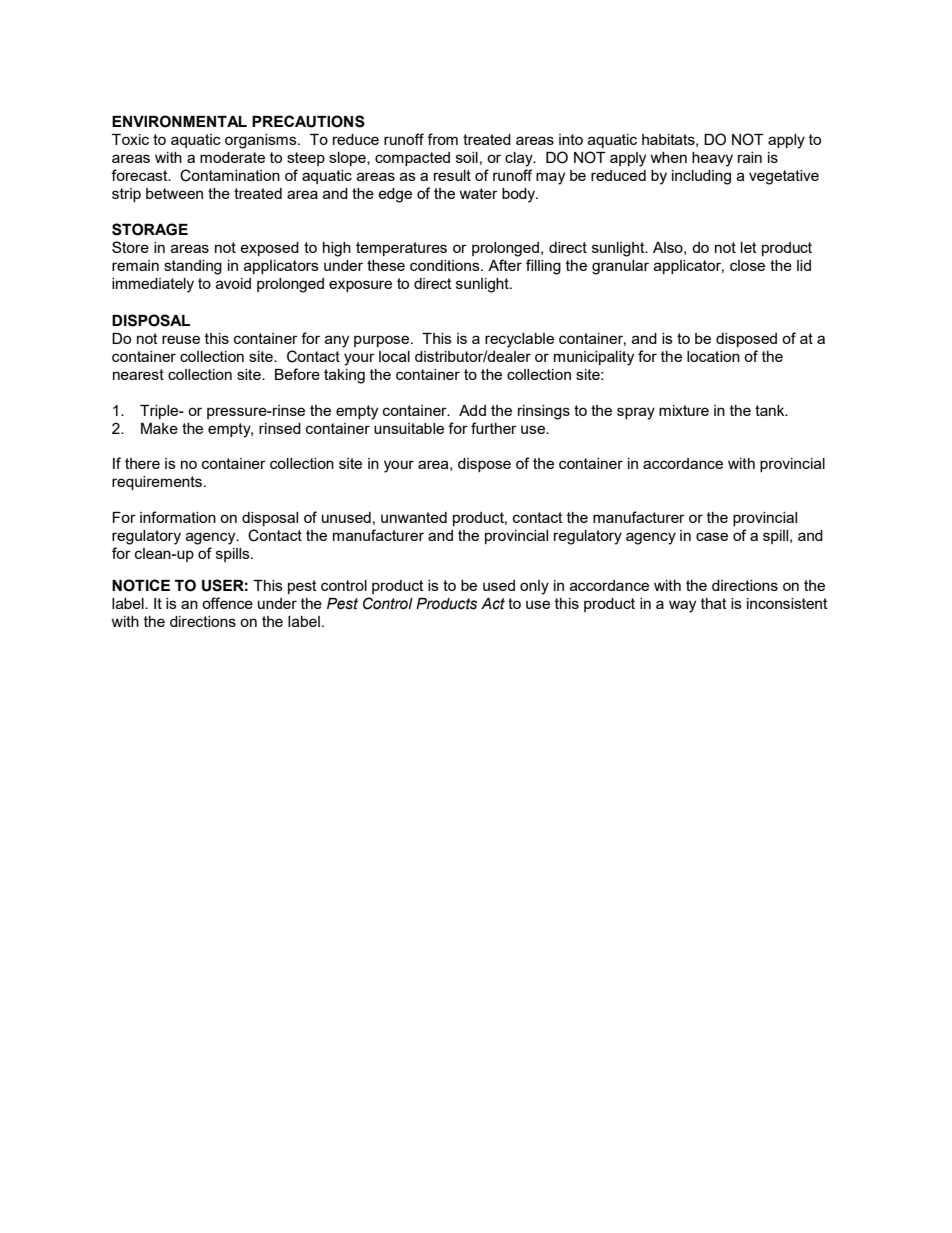 The image size is (952, 1233). Describe the element at coordinates (414, 517) in the screenshot. I see `unwanted` at that location.
